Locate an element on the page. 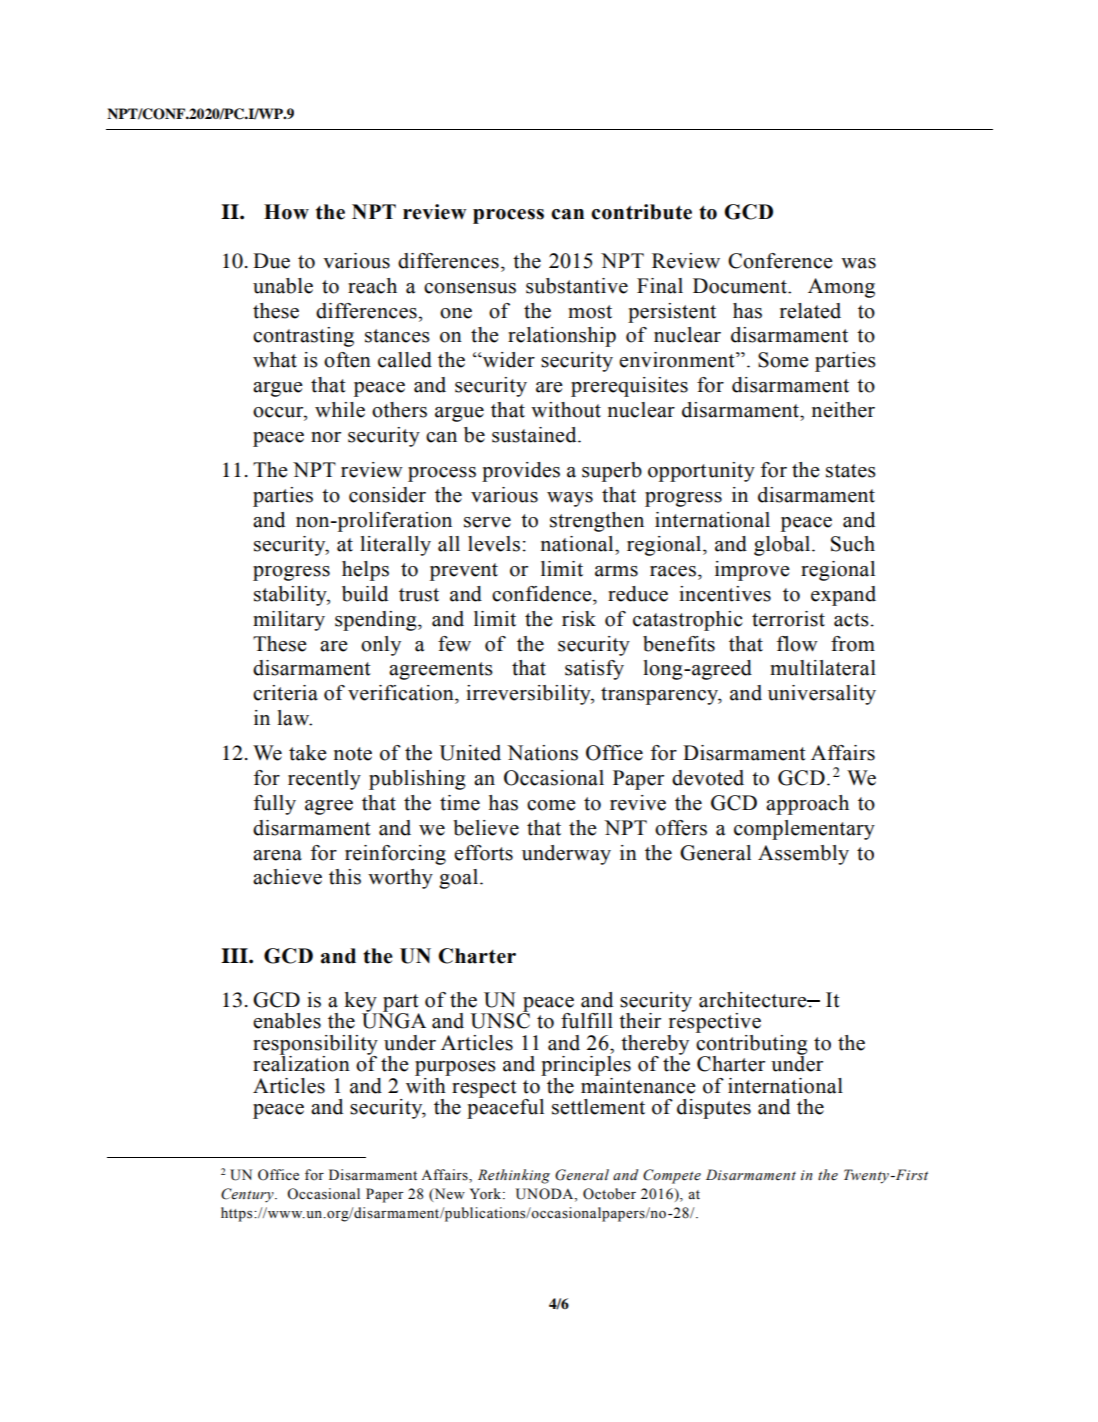 The height and width of the page is (1422, 1098). universality is located at coordinates (822, 695).
